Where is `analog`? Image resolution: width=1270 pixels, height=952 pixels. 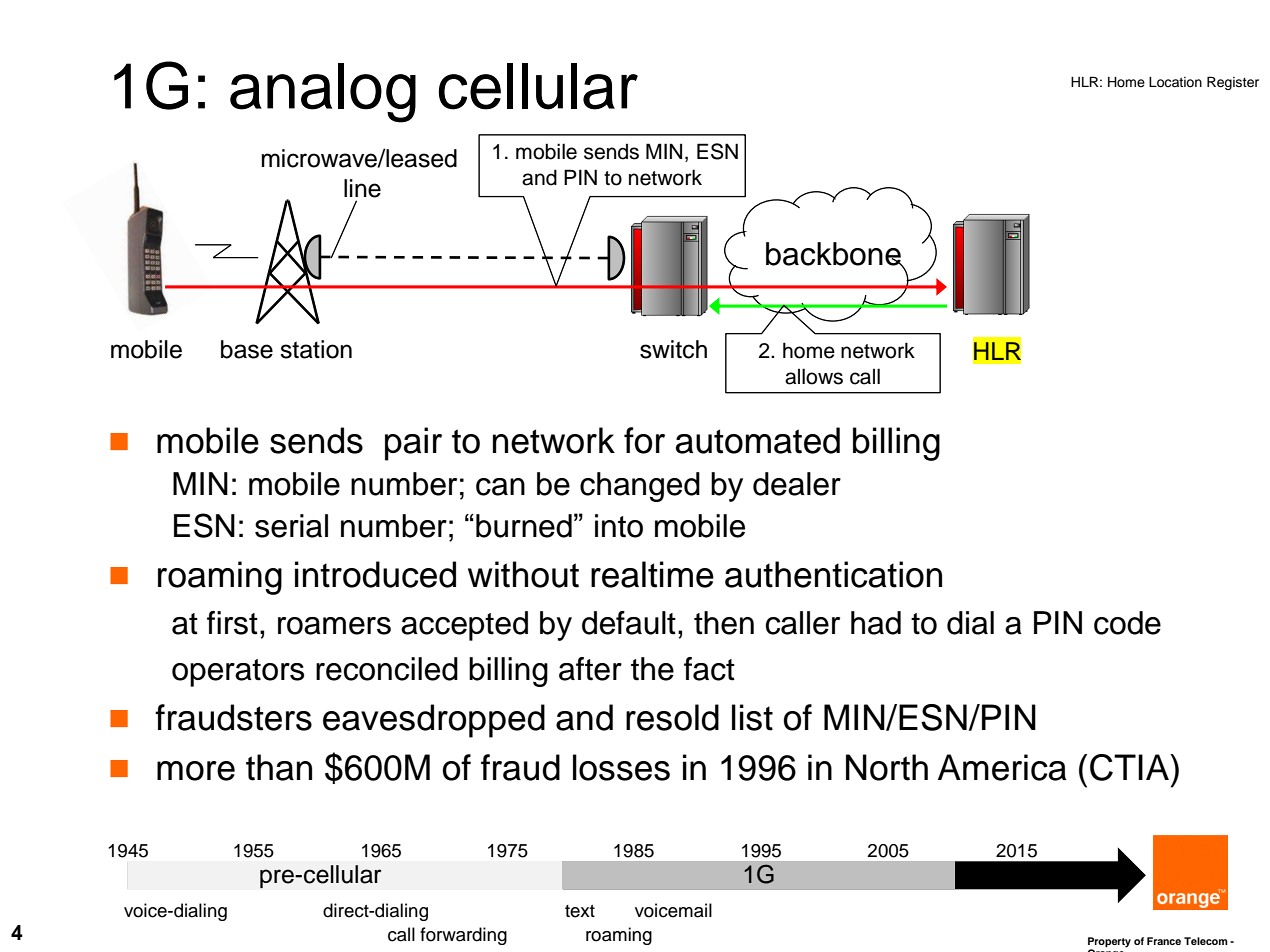 analog is located at coordinates (323, 93).
